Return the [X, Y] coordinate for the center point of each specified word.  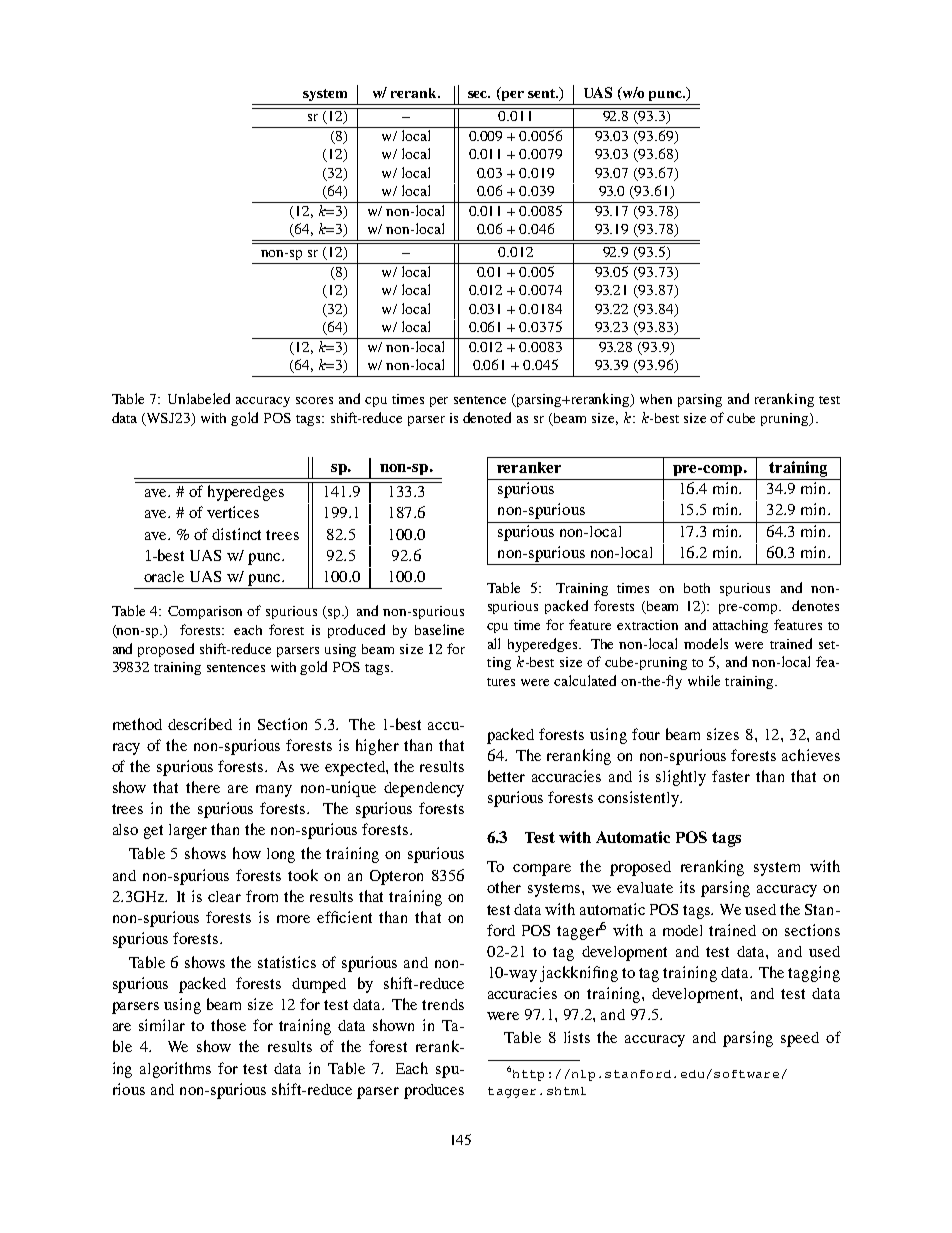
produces [434, 1091]
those [228, 1025]
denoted [487, 417]
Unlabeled [199, 398]
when [656, 399]
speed [800, 1039]
